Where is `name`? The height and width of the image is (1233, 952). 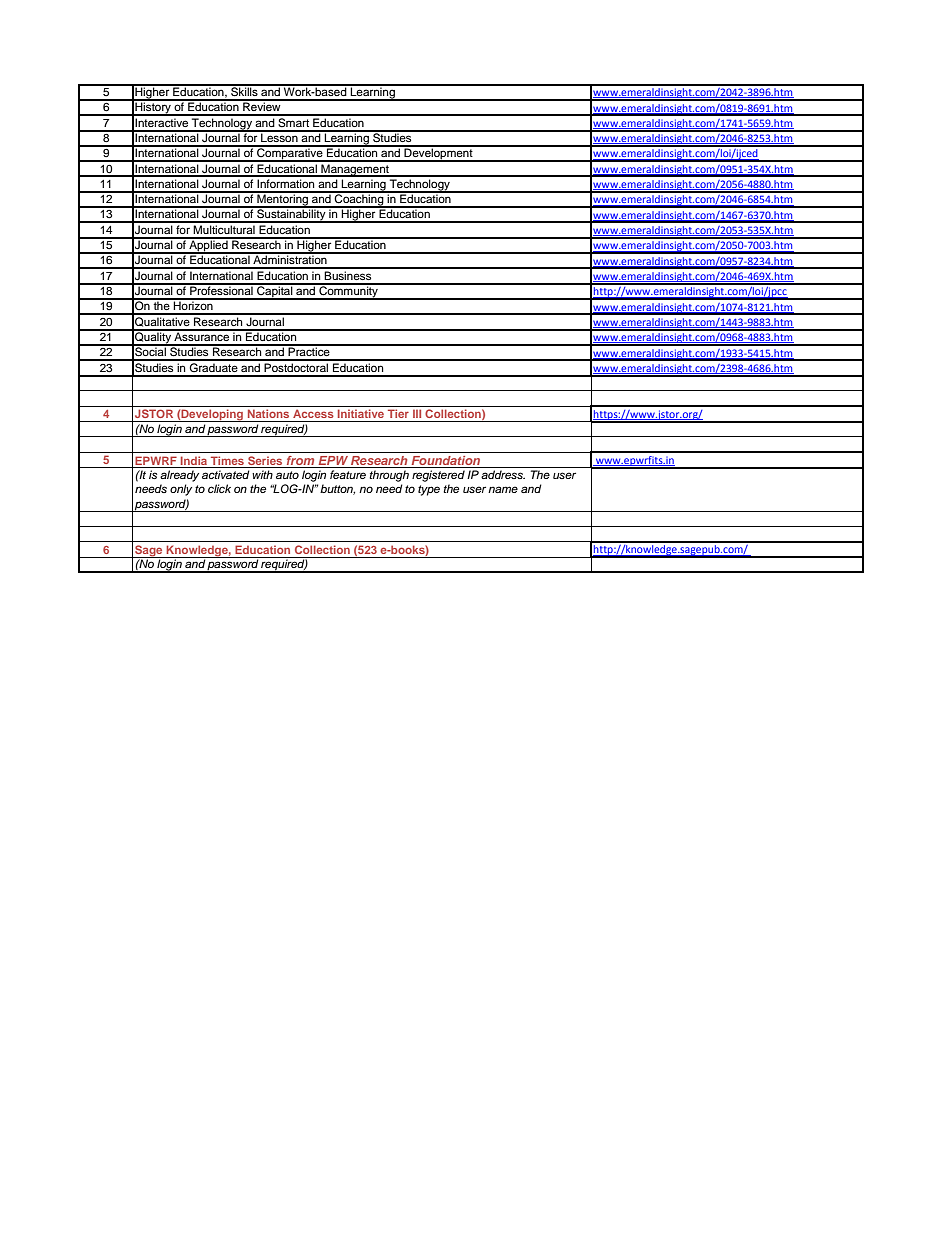 name is located at coordinates (503, 489).
